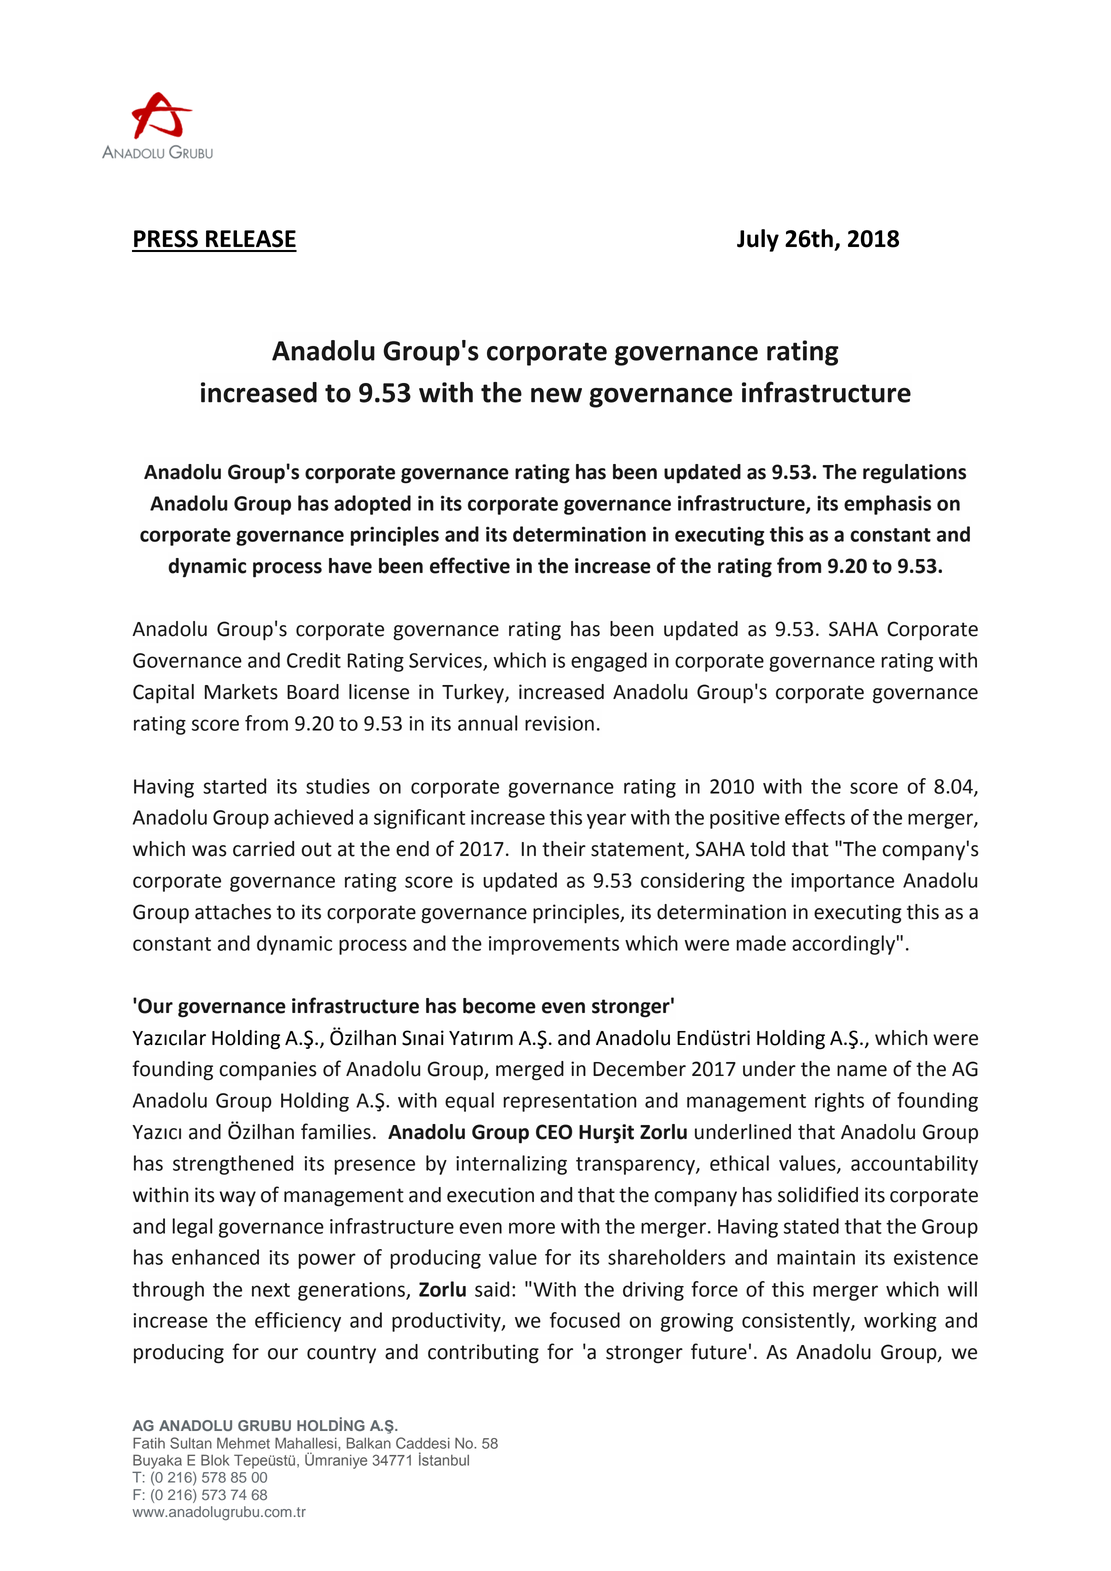  Describe the element at coordinates (372, 505) in the image. I see `adopted` at that location.
